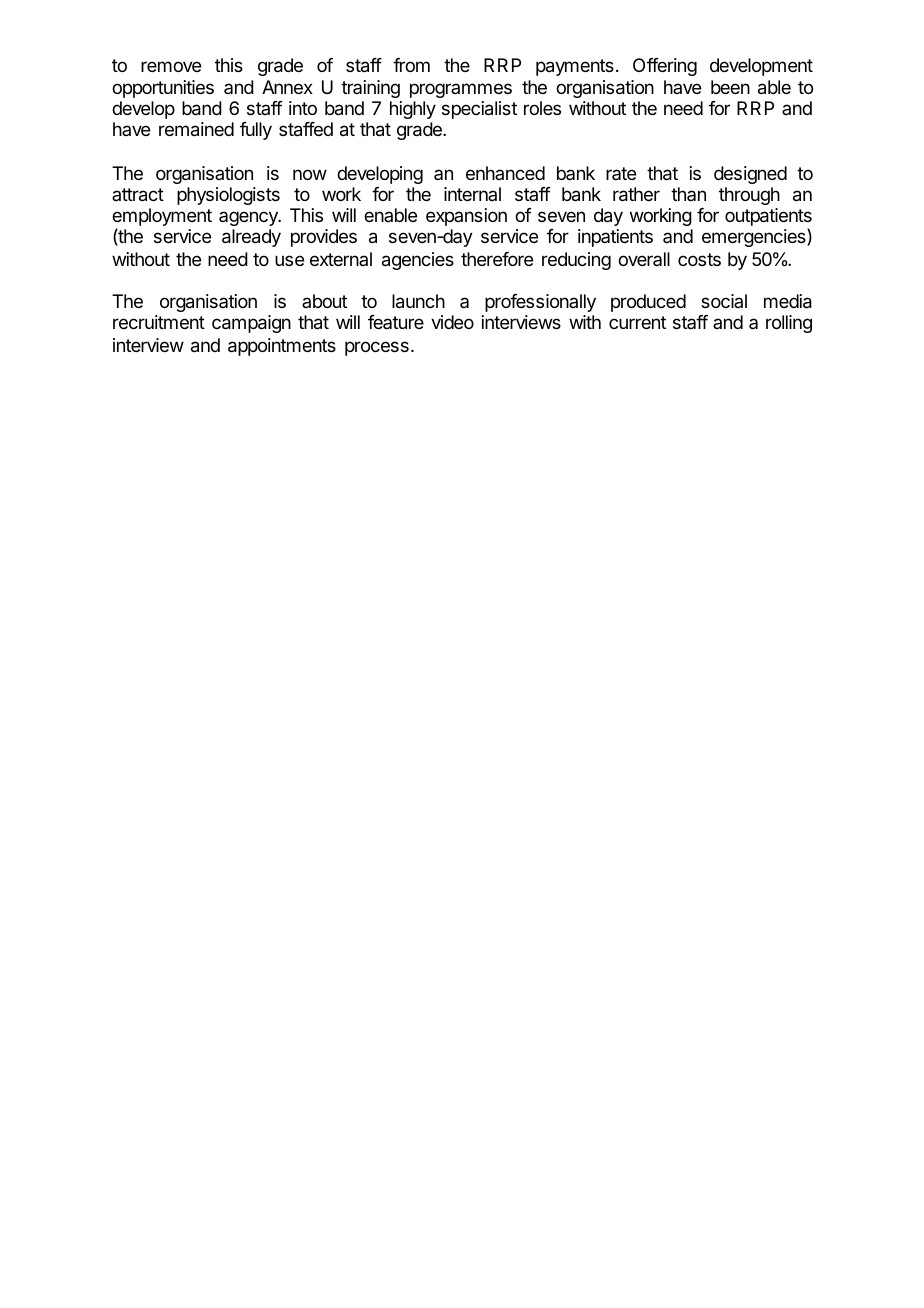 The width and height of the screenshot is (924, 1308). Describe the element at coordinates (411, 65) in the screenshot. I see `from` at that location.
